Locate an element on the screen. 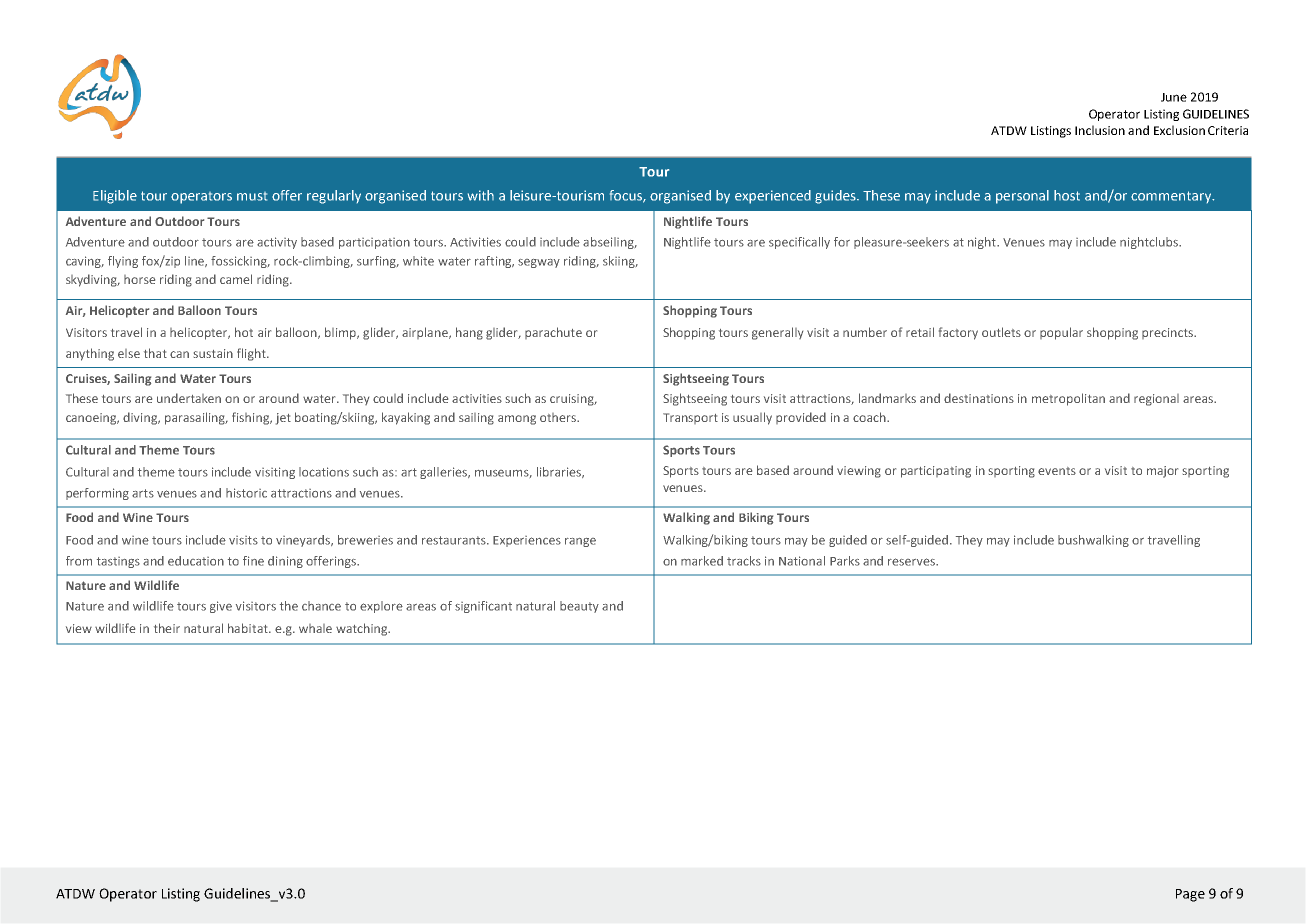  popular is located at coordinates (1061, 333).
